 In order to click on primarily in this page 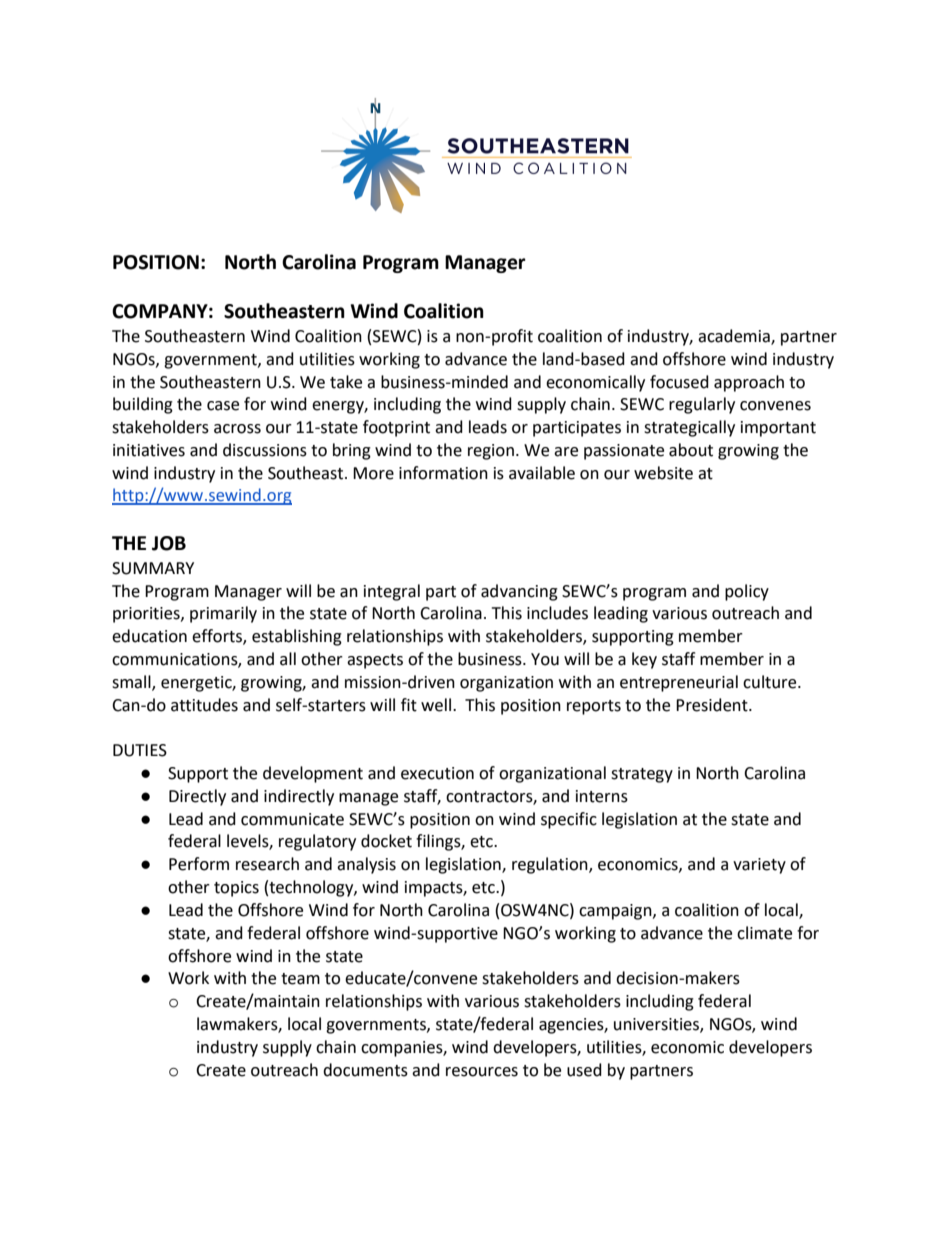, I will do `click(223, 614)`.
